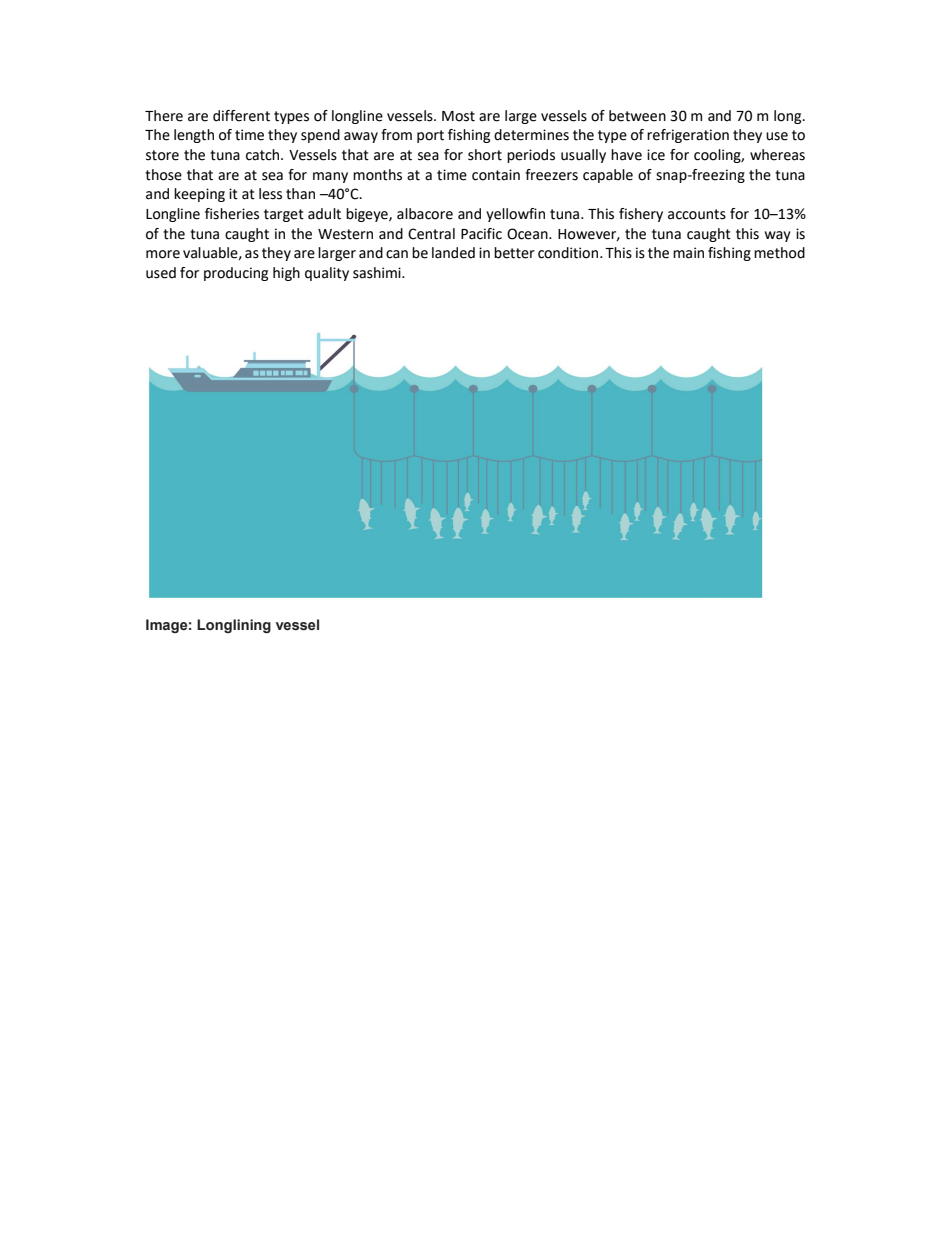 The height and width of the screenshot is (1233, 952). What do you see at coordinates (378, 273) in the screenshot?
I see `sashimi` at bounding box center [378, 273].
